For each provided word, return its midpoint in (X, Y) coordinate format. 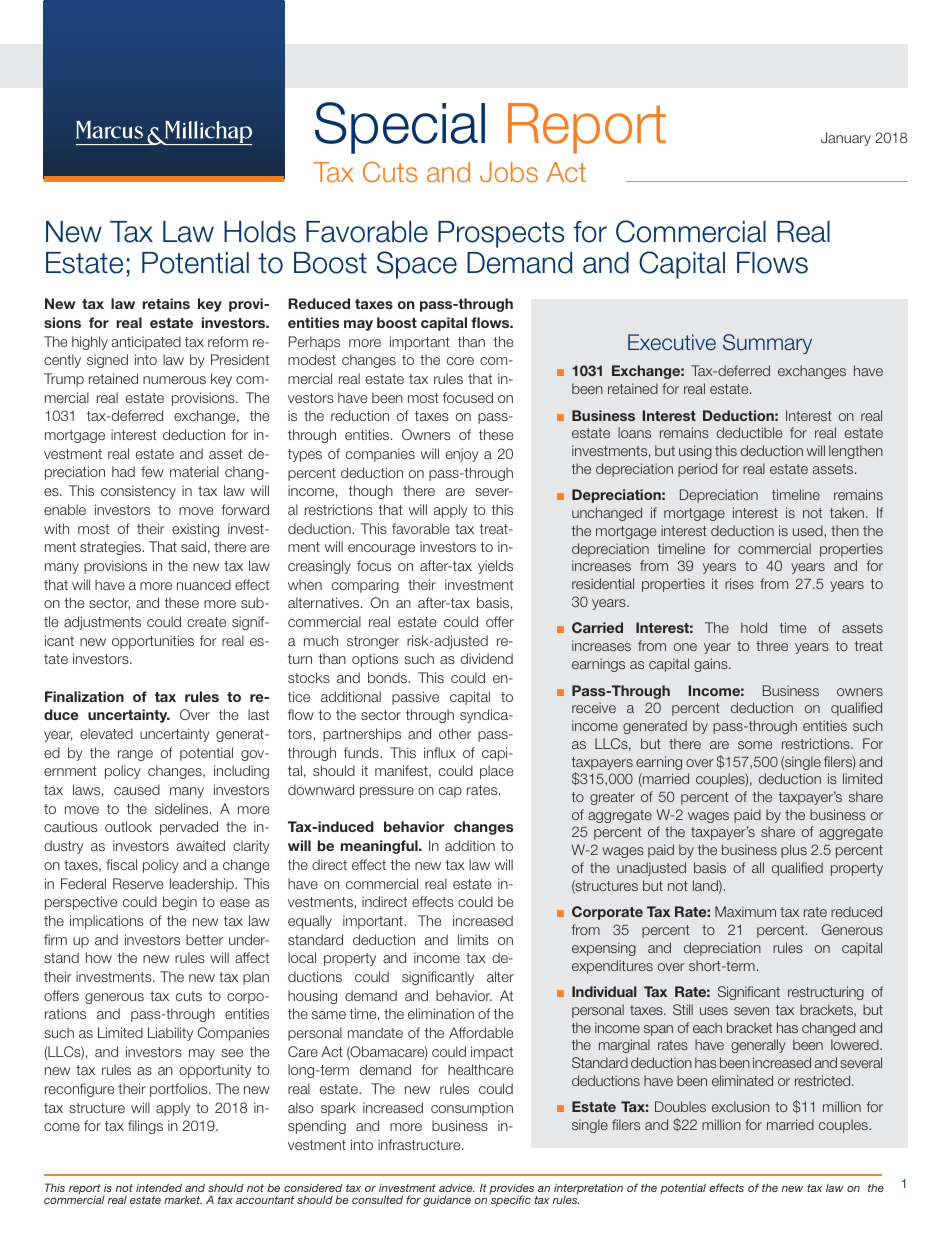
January (846, 139)
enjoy (462, 455)
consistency (138, 492)
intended (159, 1187)
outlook (128, 826)
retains (166, 303)
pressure (387, 792)
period (697, 470)
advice (457, 1187)
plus (794, 851)
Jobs (509, 172)
